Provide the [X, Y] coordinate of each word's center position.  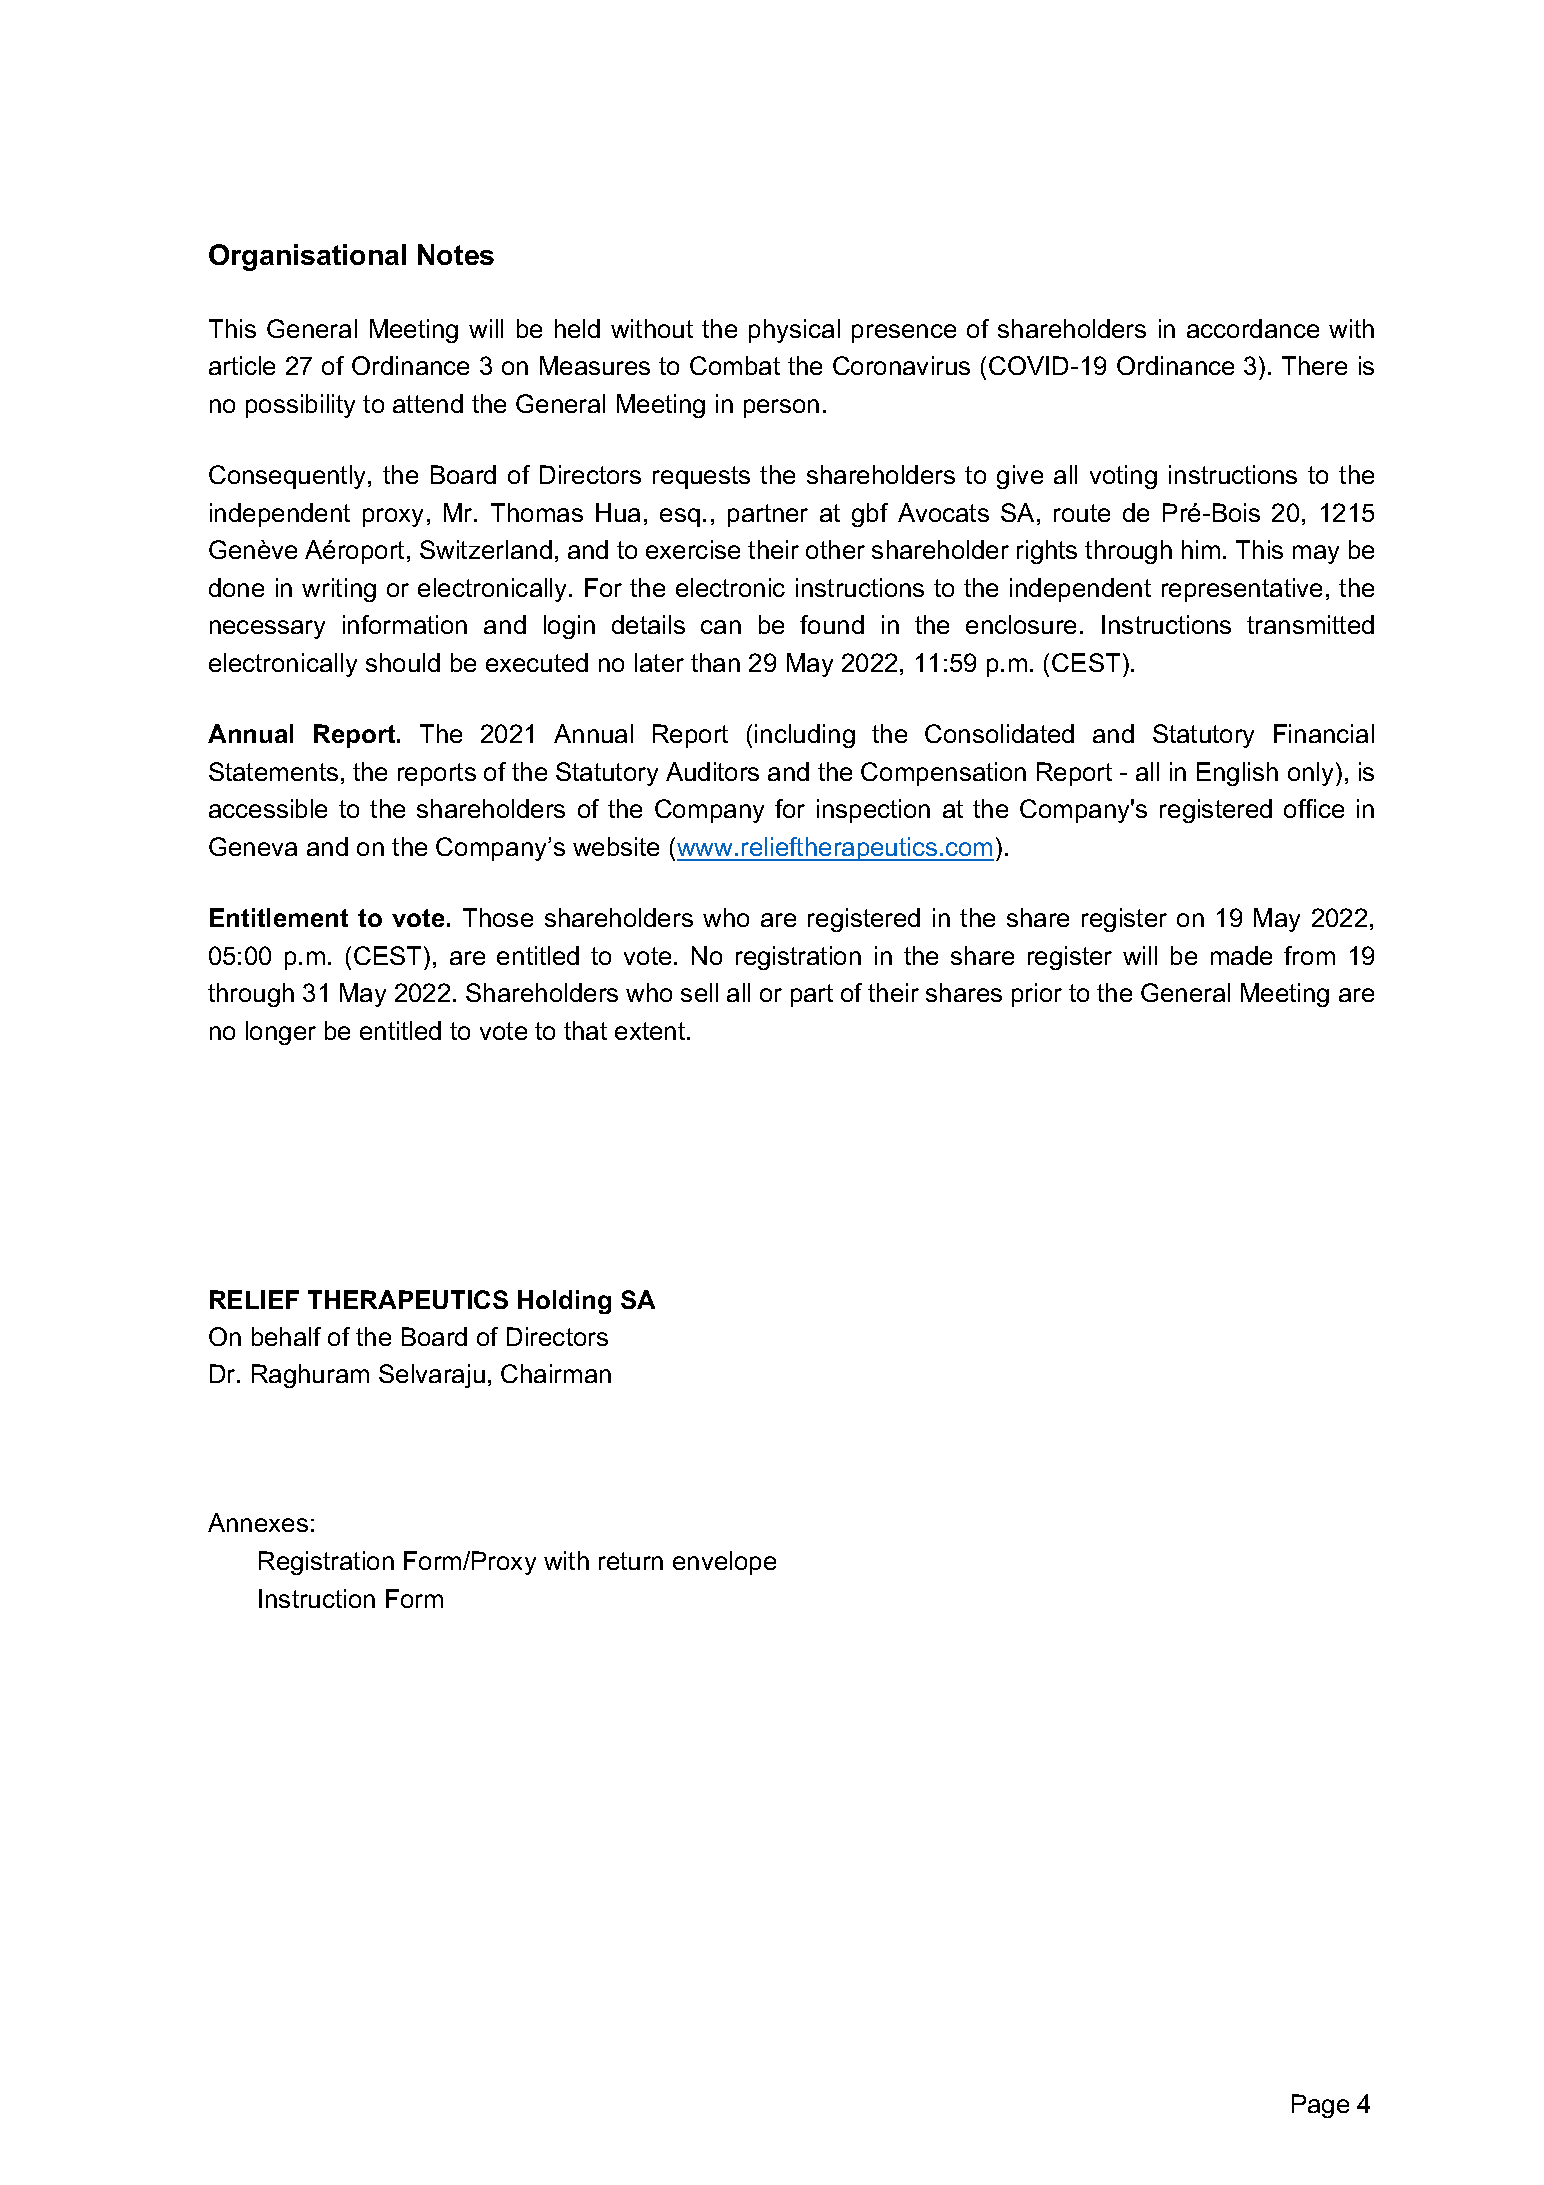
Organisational [307, 257]
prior [1037, 995]
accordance [1253, 328]
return [631, 1561]
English [1237, 774]
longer [281, 1033]
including [805, 736]
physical [794, 331]
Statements [273, 771]
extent [651, 1031]
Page [1320, 2106]
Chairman [556, 1373]
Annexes [258, 1522]
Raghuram [310, 1376]
